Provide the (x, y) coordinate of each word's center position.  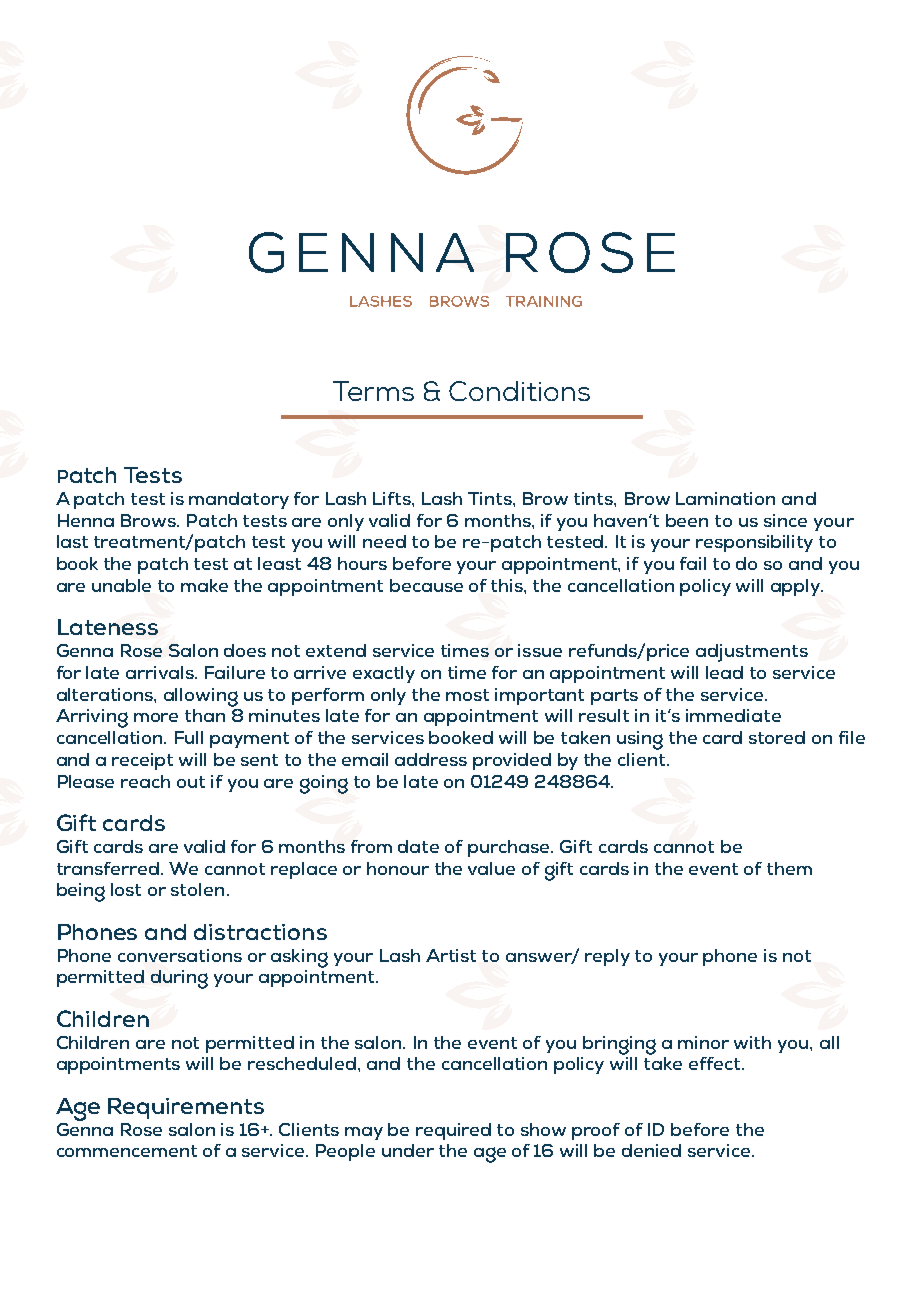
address (431, 759)
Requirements (186, 1108)
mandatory (239, 500)
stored (777, 737)
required (453, 1131)
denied (651, 1150)
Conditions (519, 391)
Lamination (725, 498)
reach (145, 781)
